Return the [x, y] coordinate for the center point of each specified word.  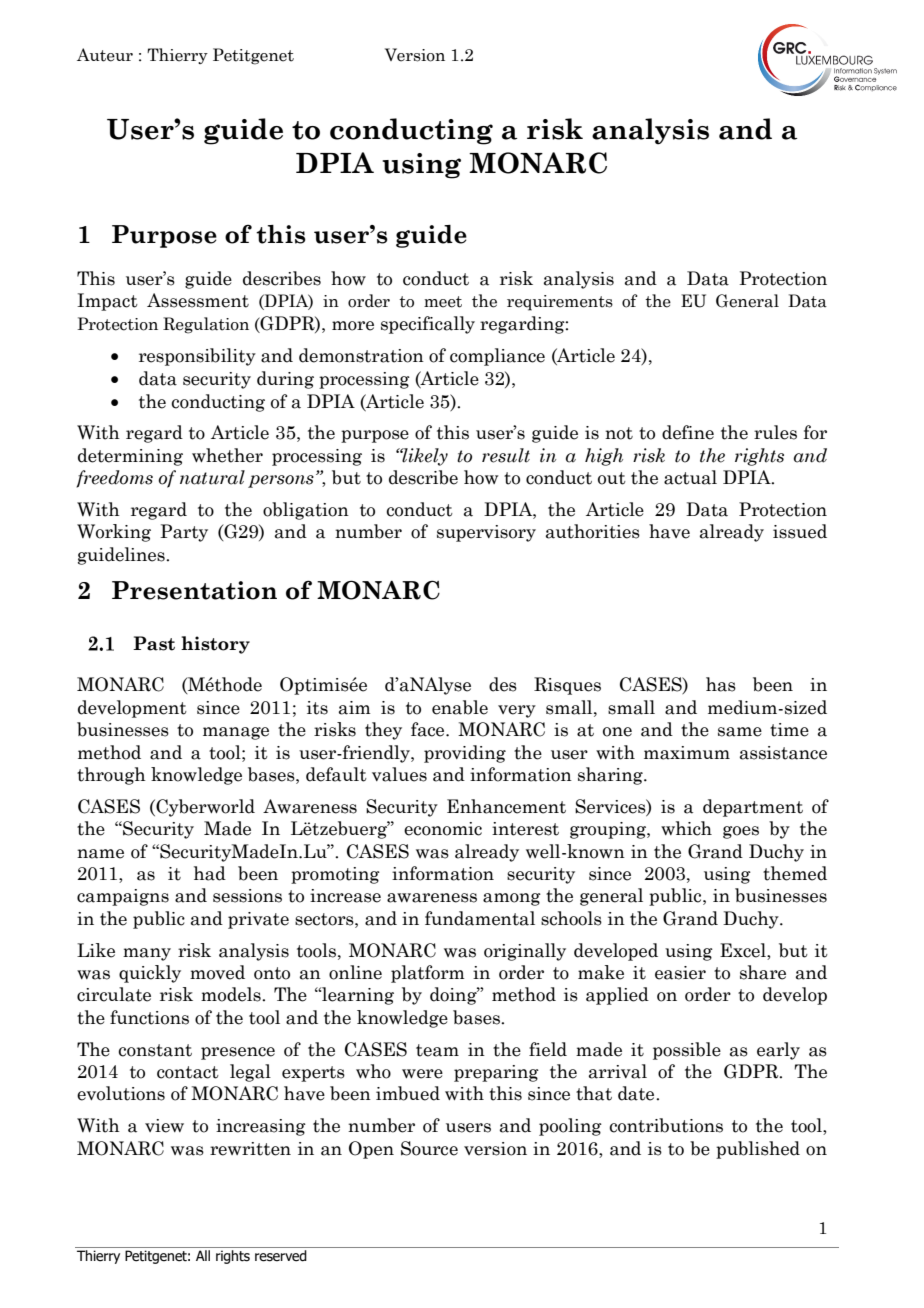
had [210, 873]
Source [429, 1148]
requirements [560, 303]
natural [212, 477]
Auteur [105, 55]
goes [741, 832]
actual [690, 477]
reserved [281, 1256]
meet [443, 302]
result [506, 455]
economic [443, 829]
